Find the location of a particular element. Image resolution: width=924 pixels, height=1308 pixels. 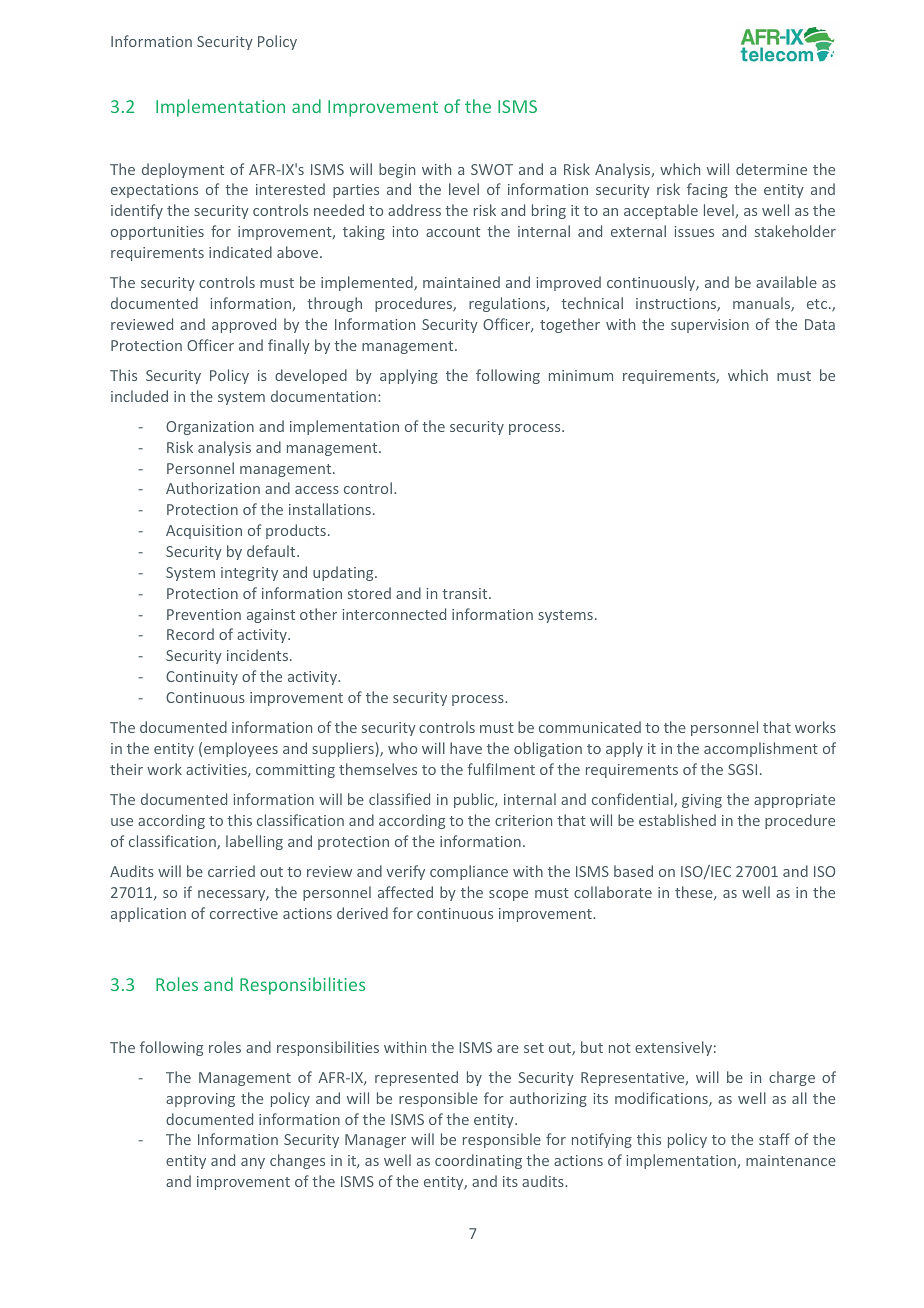

labelling is located at coordinates (254, 842).
